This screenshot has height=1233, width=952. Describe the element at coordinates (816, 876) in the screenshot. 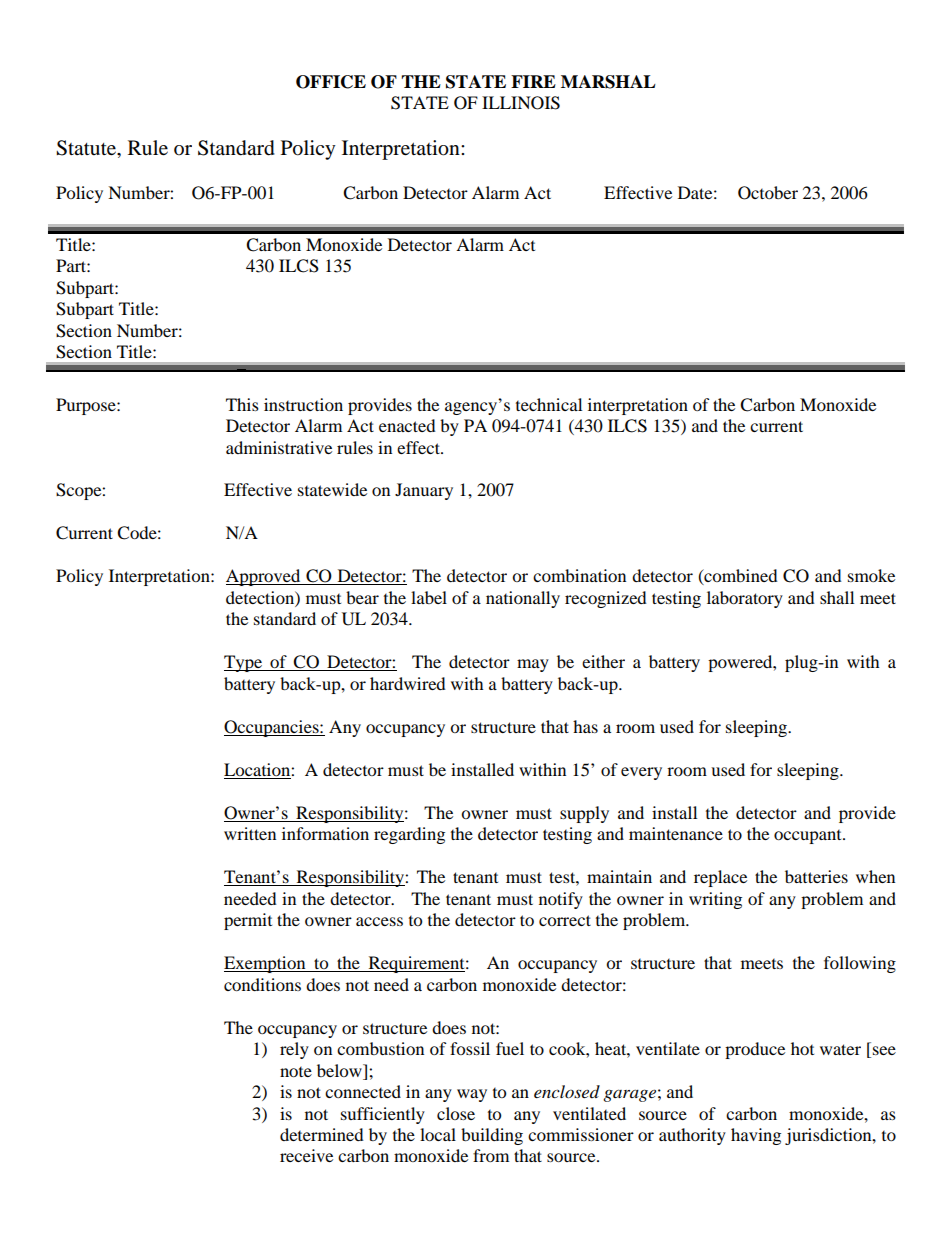

I see `batteries` at that location.
